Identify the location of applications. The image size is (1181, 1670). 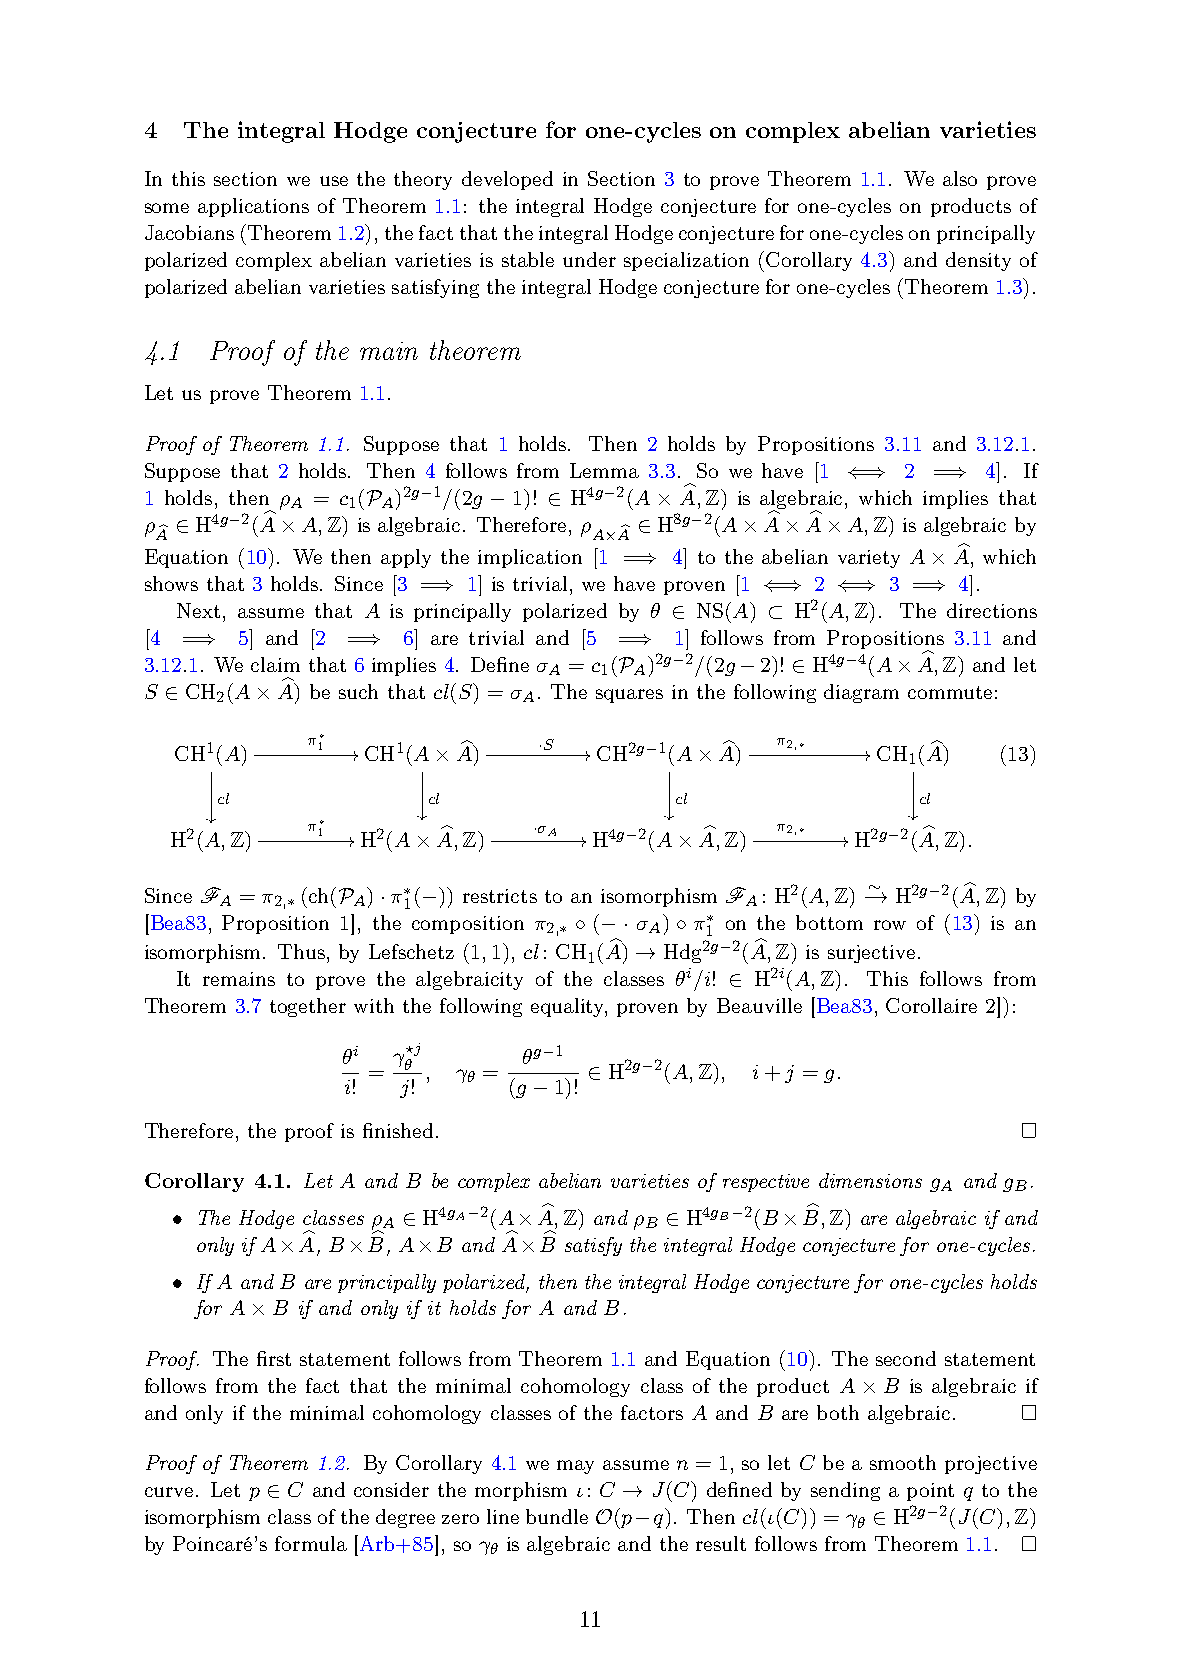
(253, 207).
